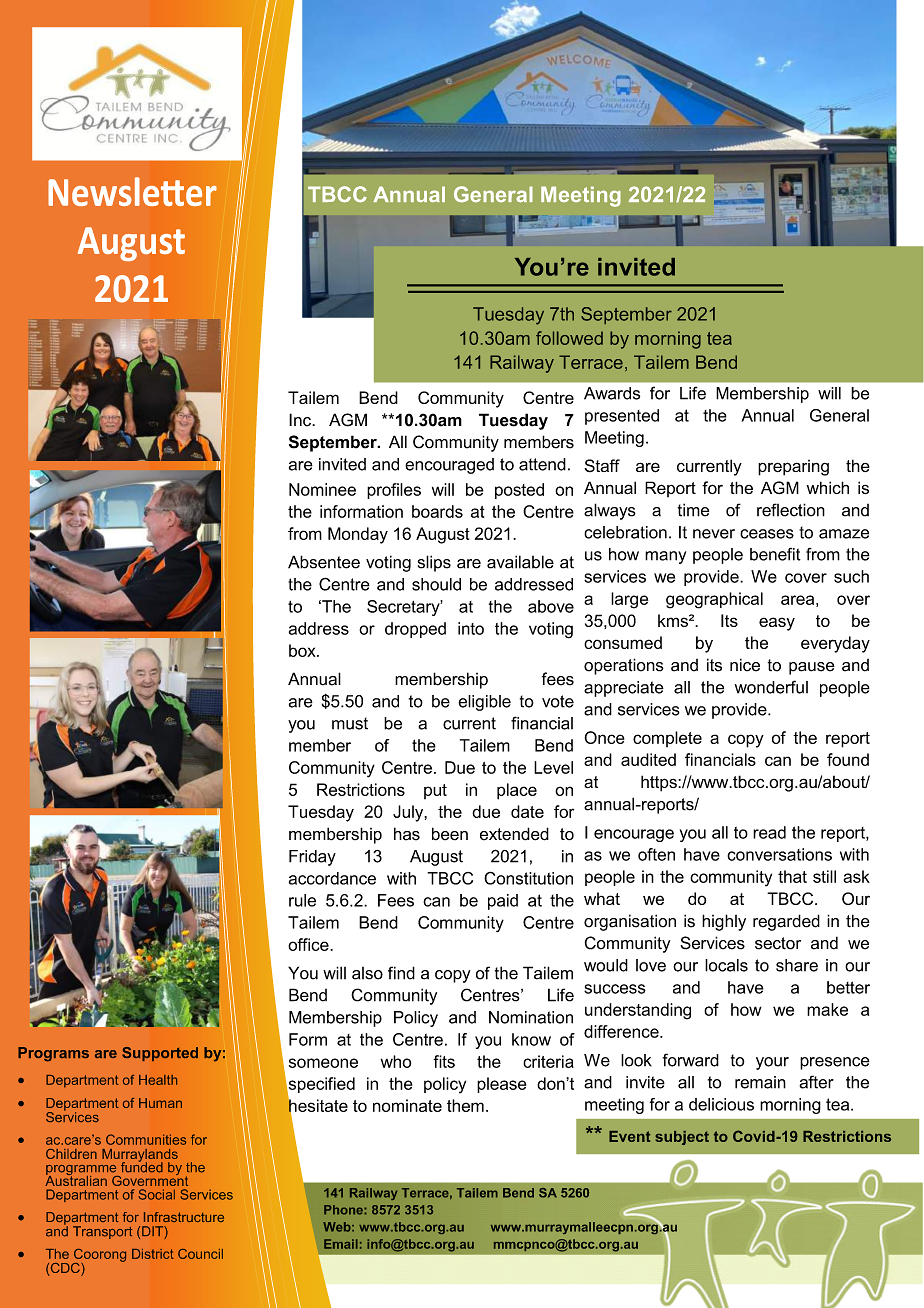 This screenshot has width=924, height=1308. What do you see at coordinates (309, 944) in the screenshot?
I see `office` at bounding box center [309, 944].
